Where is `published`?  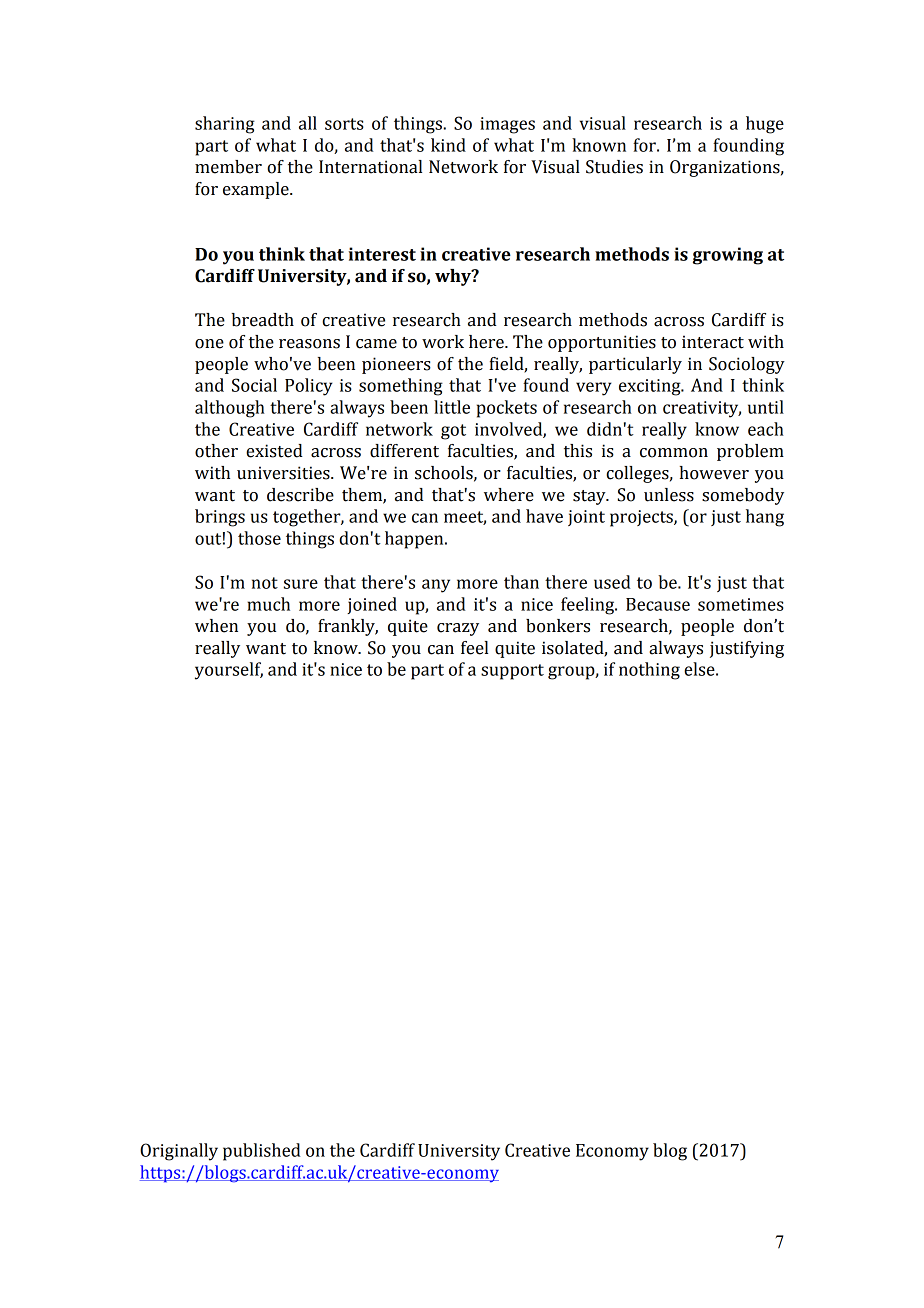 published is located at coordinates (262, 1152).
